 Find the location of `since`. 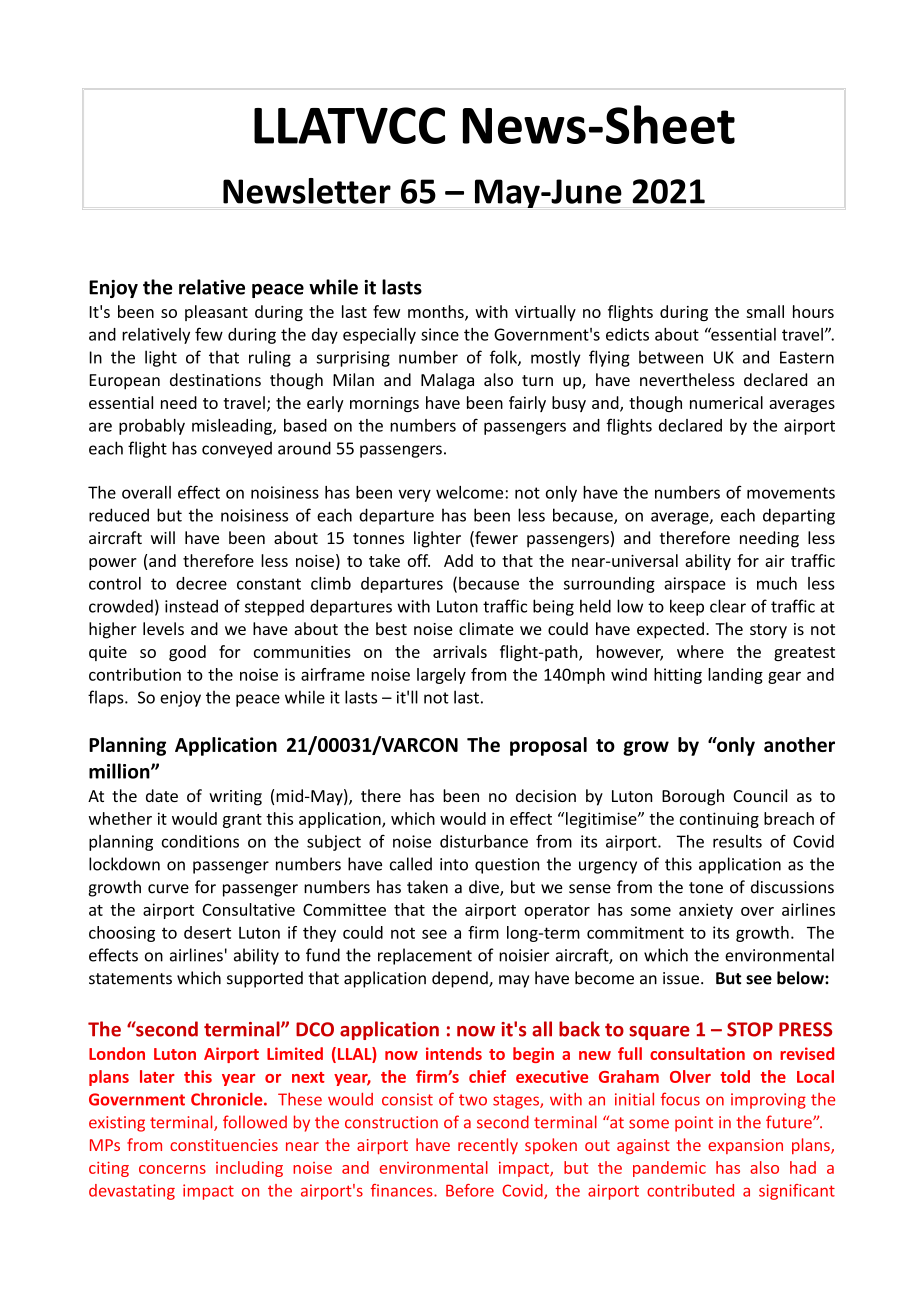

since is located at coordinates (440, 334).
